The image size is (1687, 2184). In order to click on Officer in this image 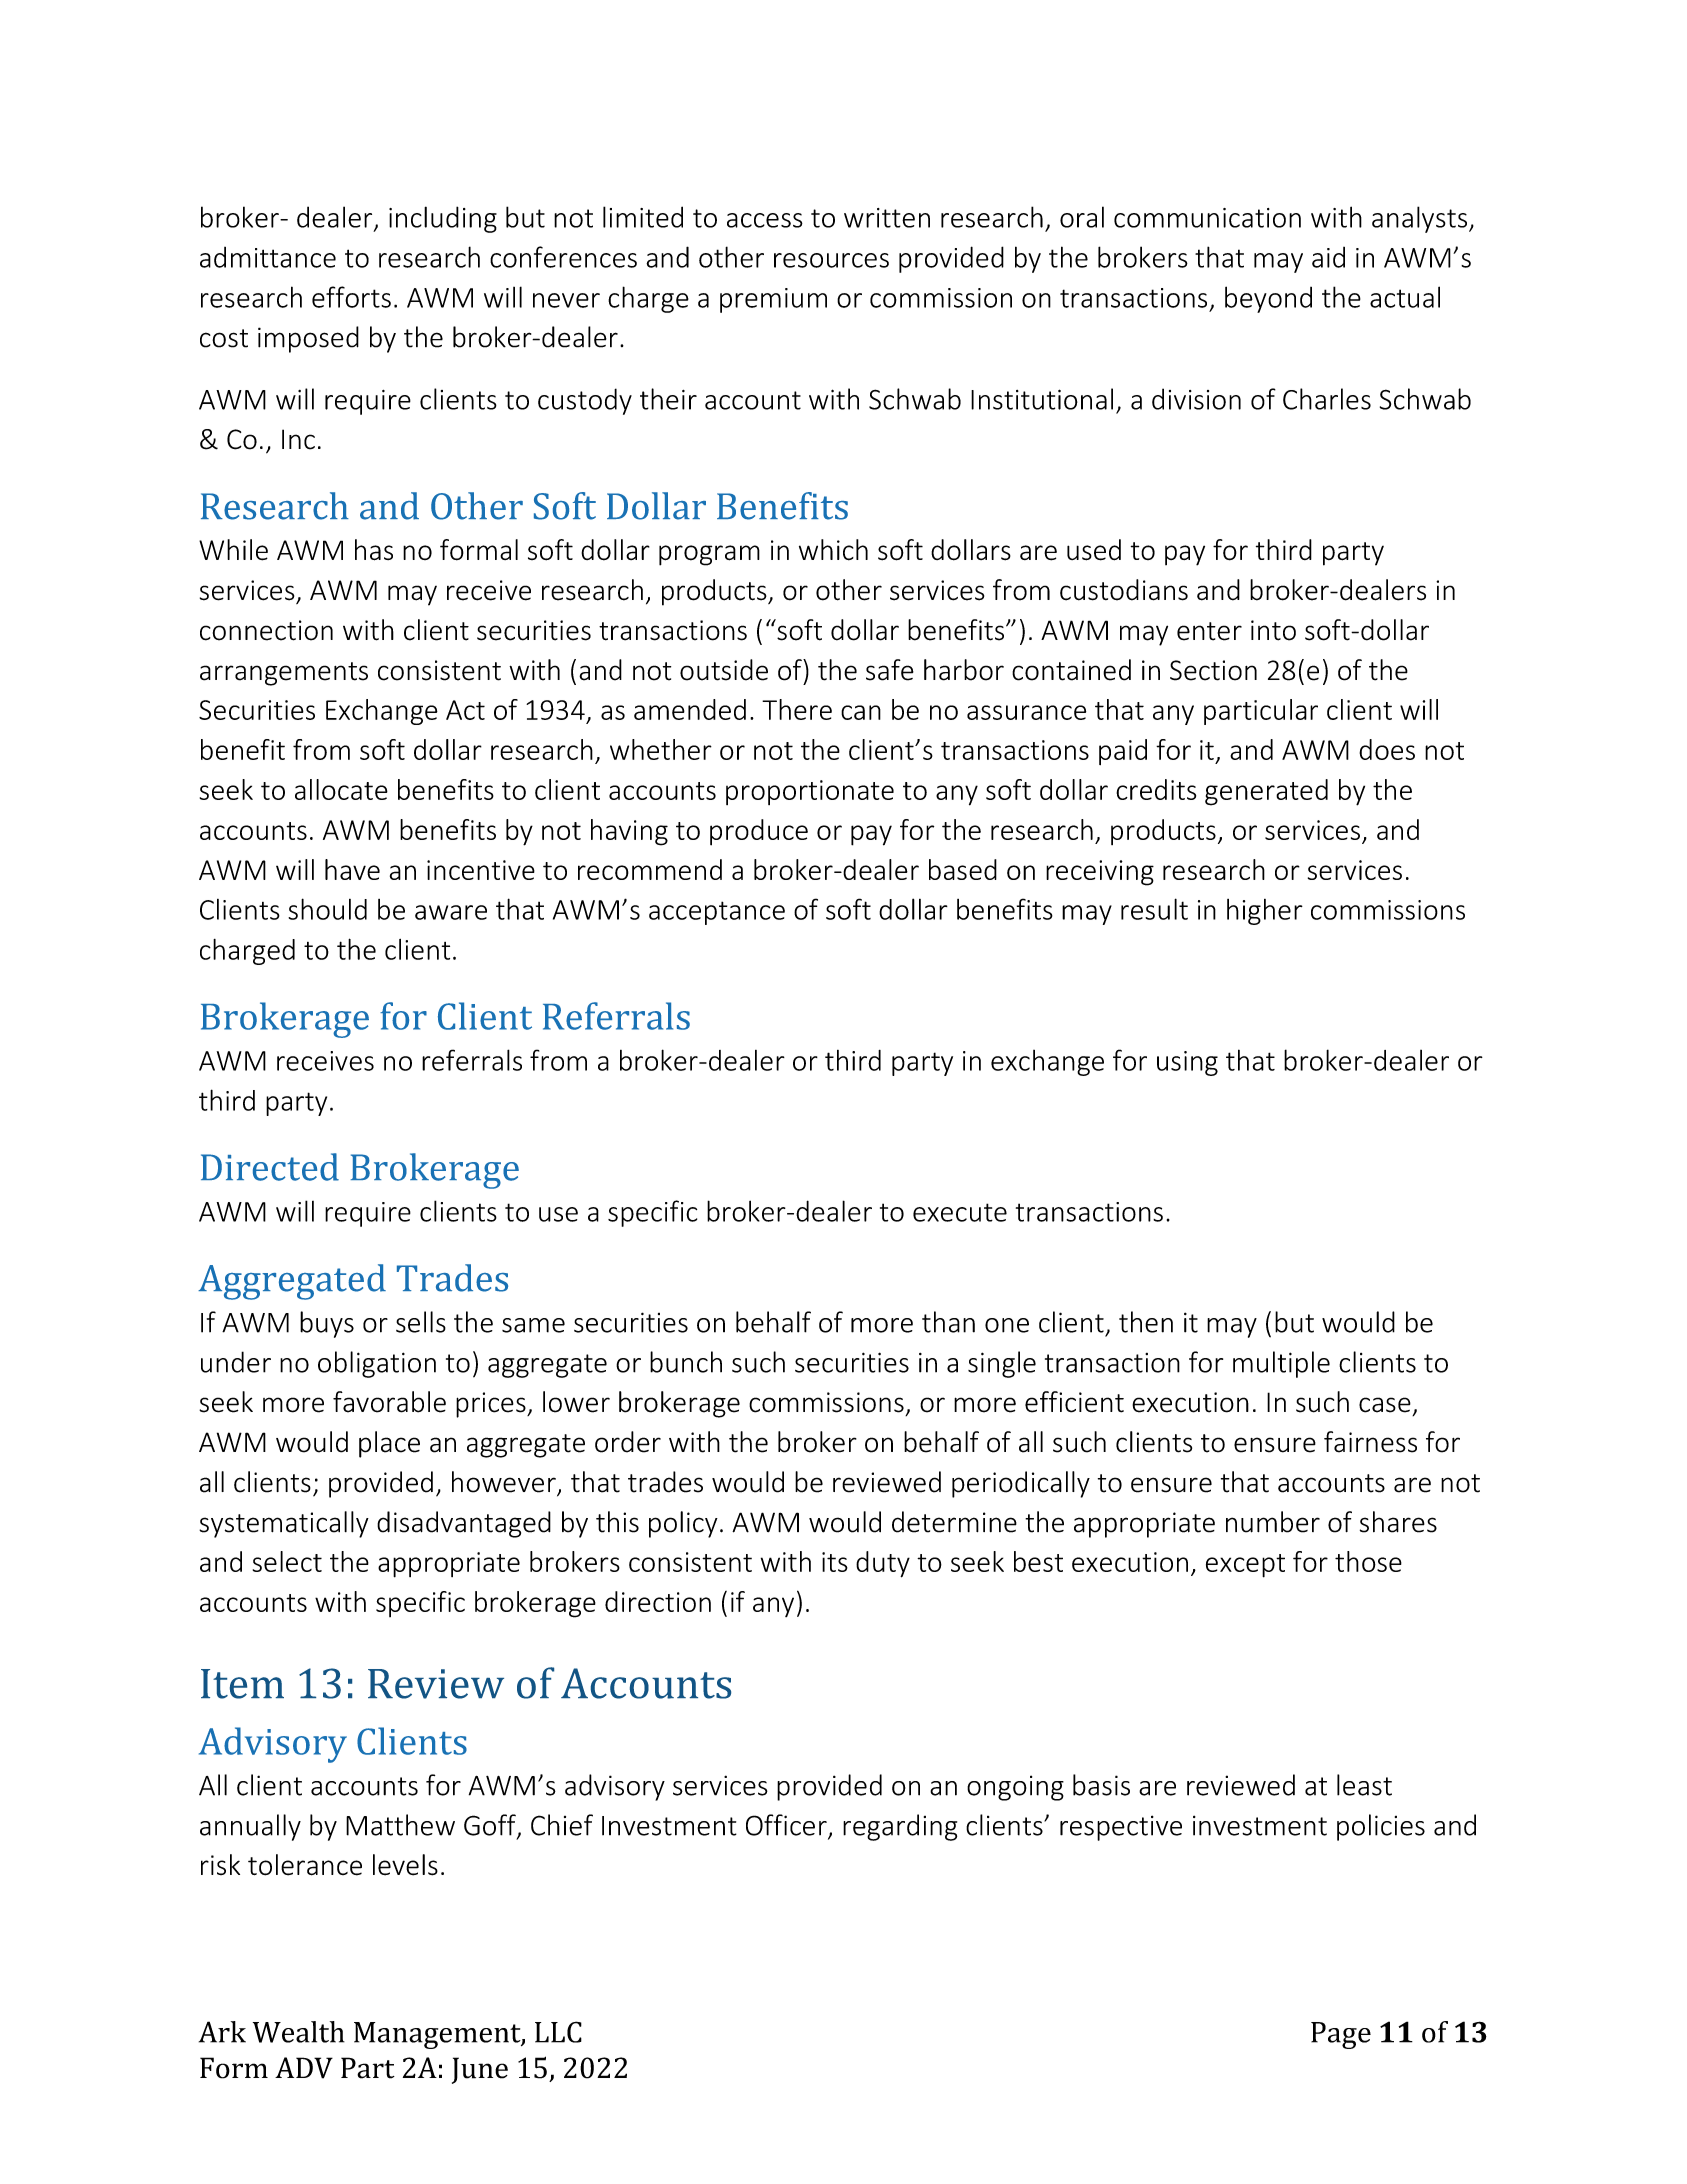, I will do `click(787, 1826)`.
